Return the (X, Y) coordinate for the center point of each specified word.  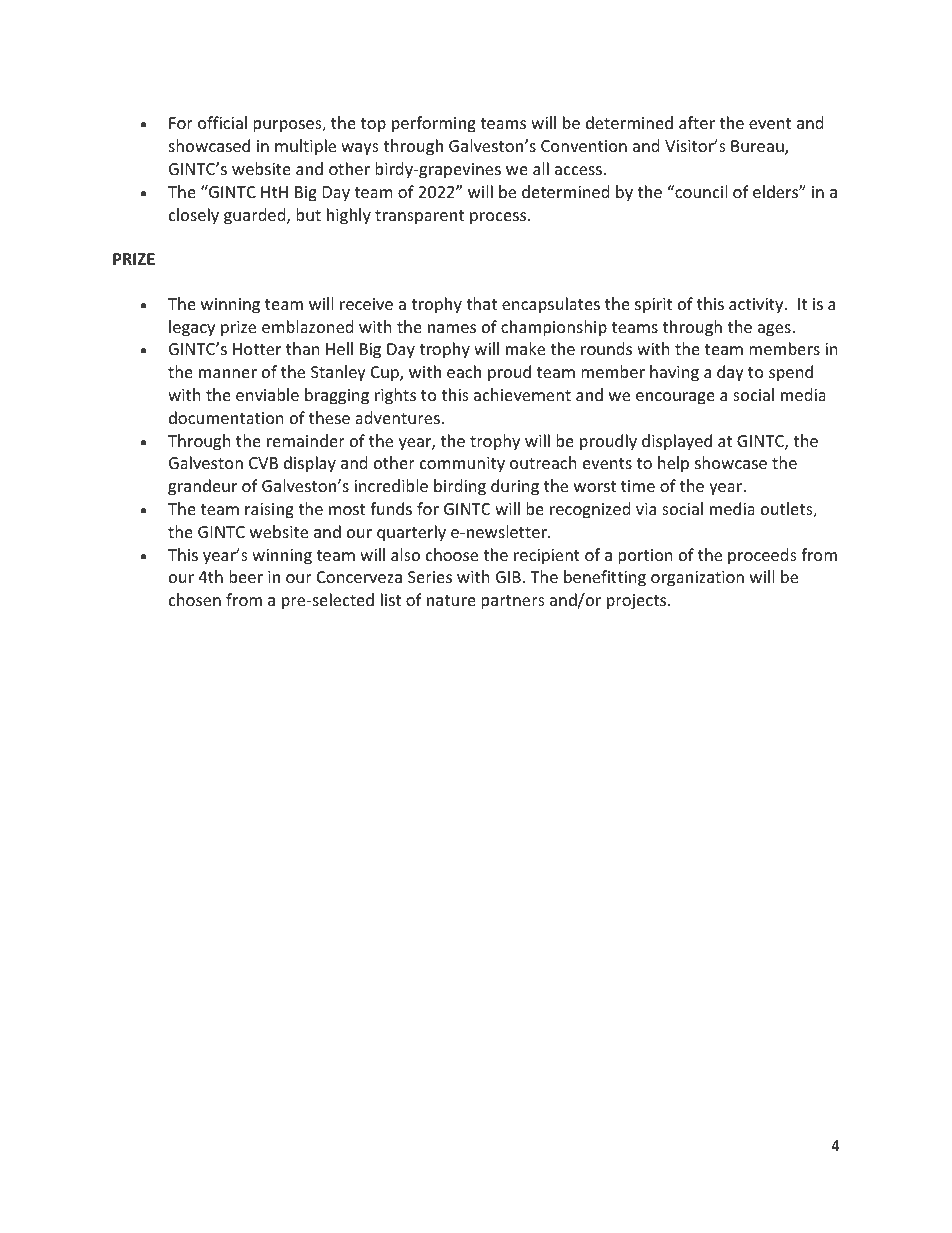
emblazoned (307, 326)
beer (246, 576)
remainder (306, 440)
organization (697, 579)
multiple (305, 147)
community (462, 465)
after (697, 122)
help (673, 464)
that (481, 303)
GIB (508, 577)
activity (757, 306)
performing (434, 124)
